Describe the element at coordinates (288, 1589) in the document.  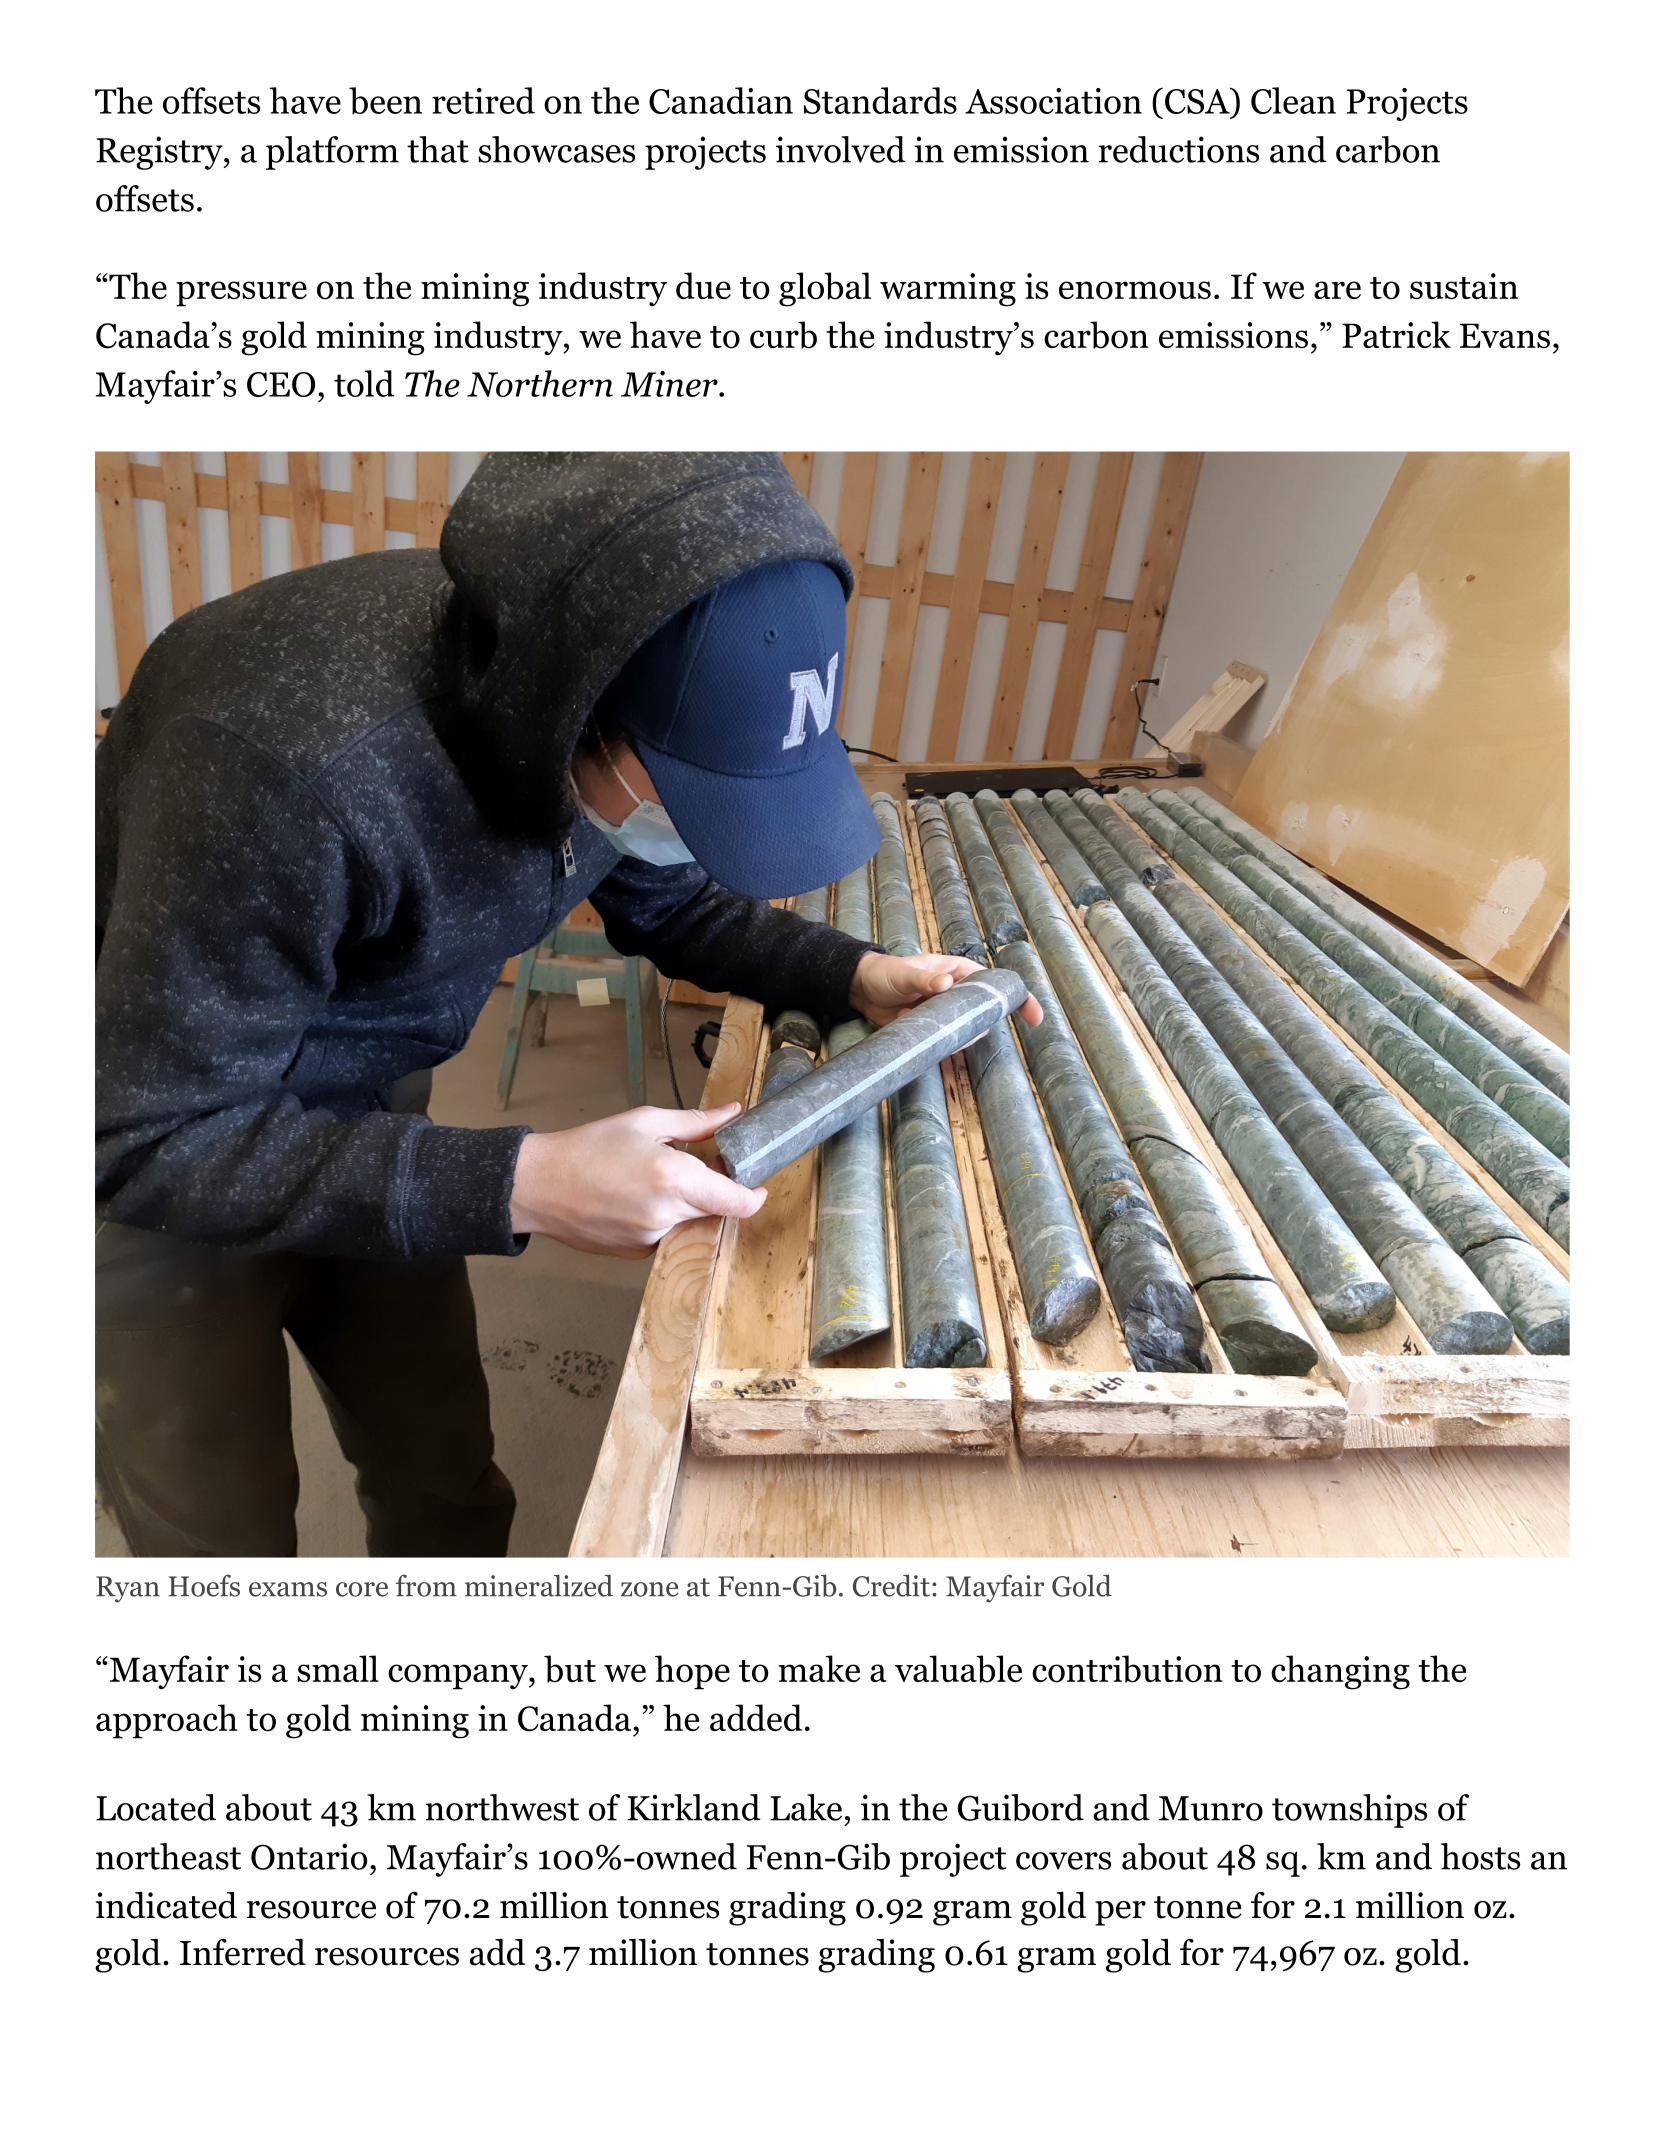
I see `exams` at that location.
